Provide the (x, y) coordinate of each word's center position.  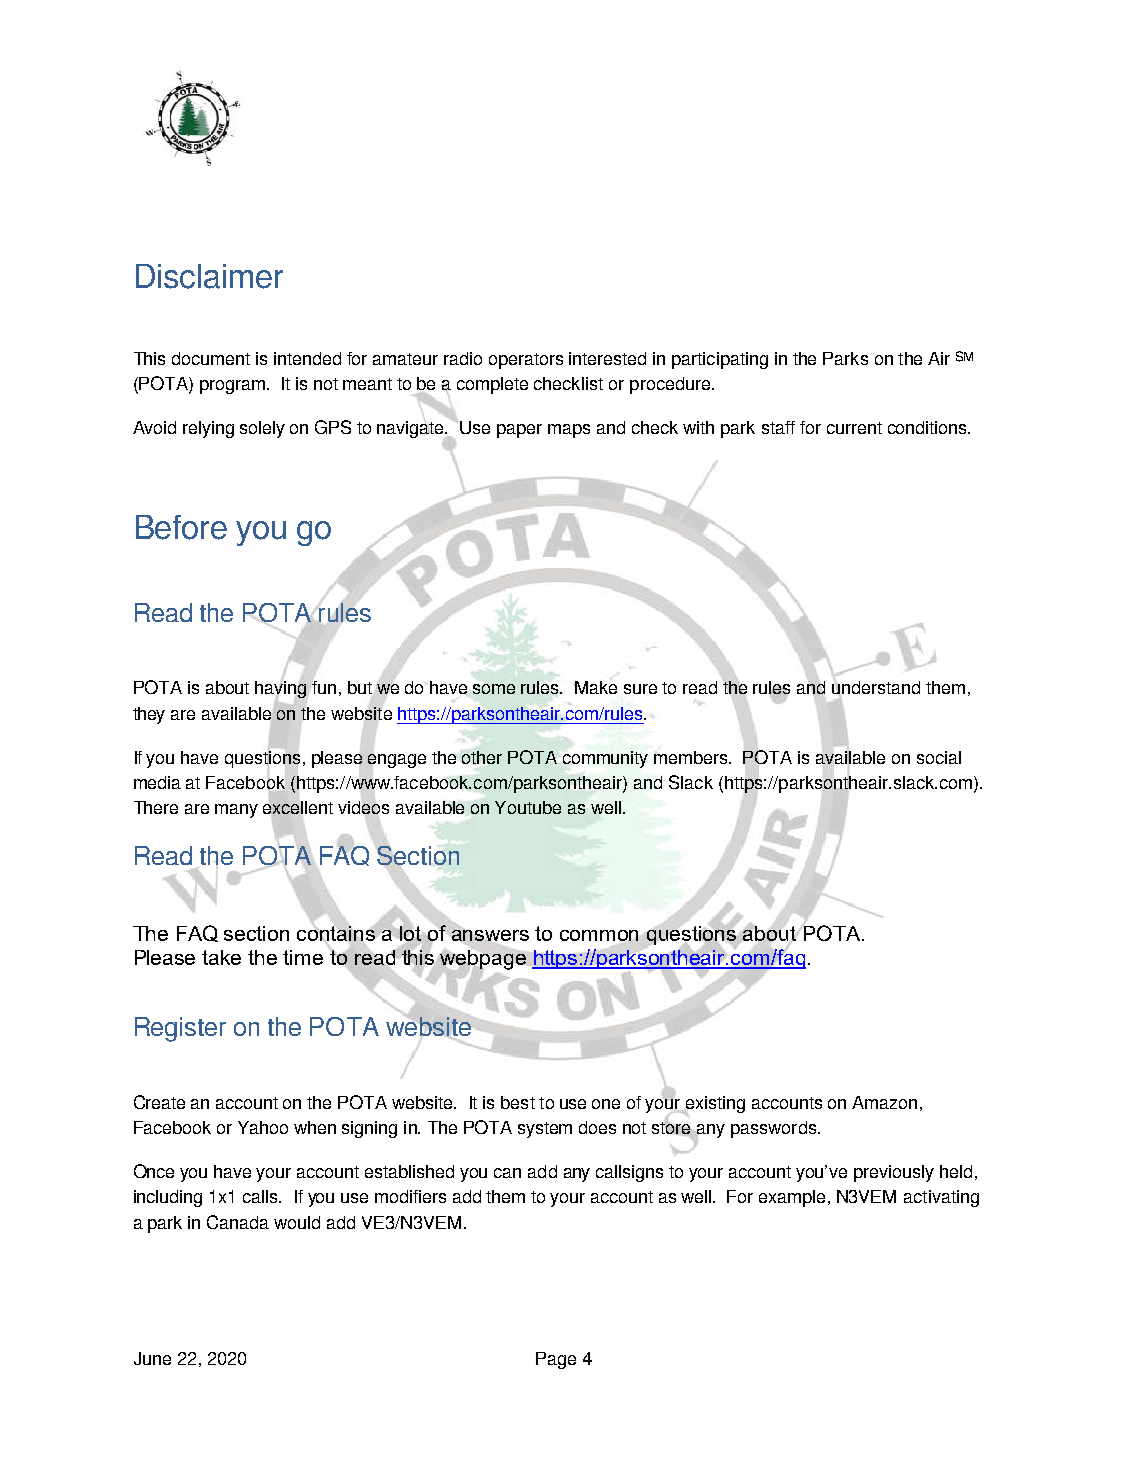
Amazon (884, 1102)
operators (526, 361)
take (221, 957)
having (281, 689)
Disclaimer (209, 276)
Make (596, 687)
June (152, 1358)
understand (876, 686)
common (599, 935)
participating (720, 360)
